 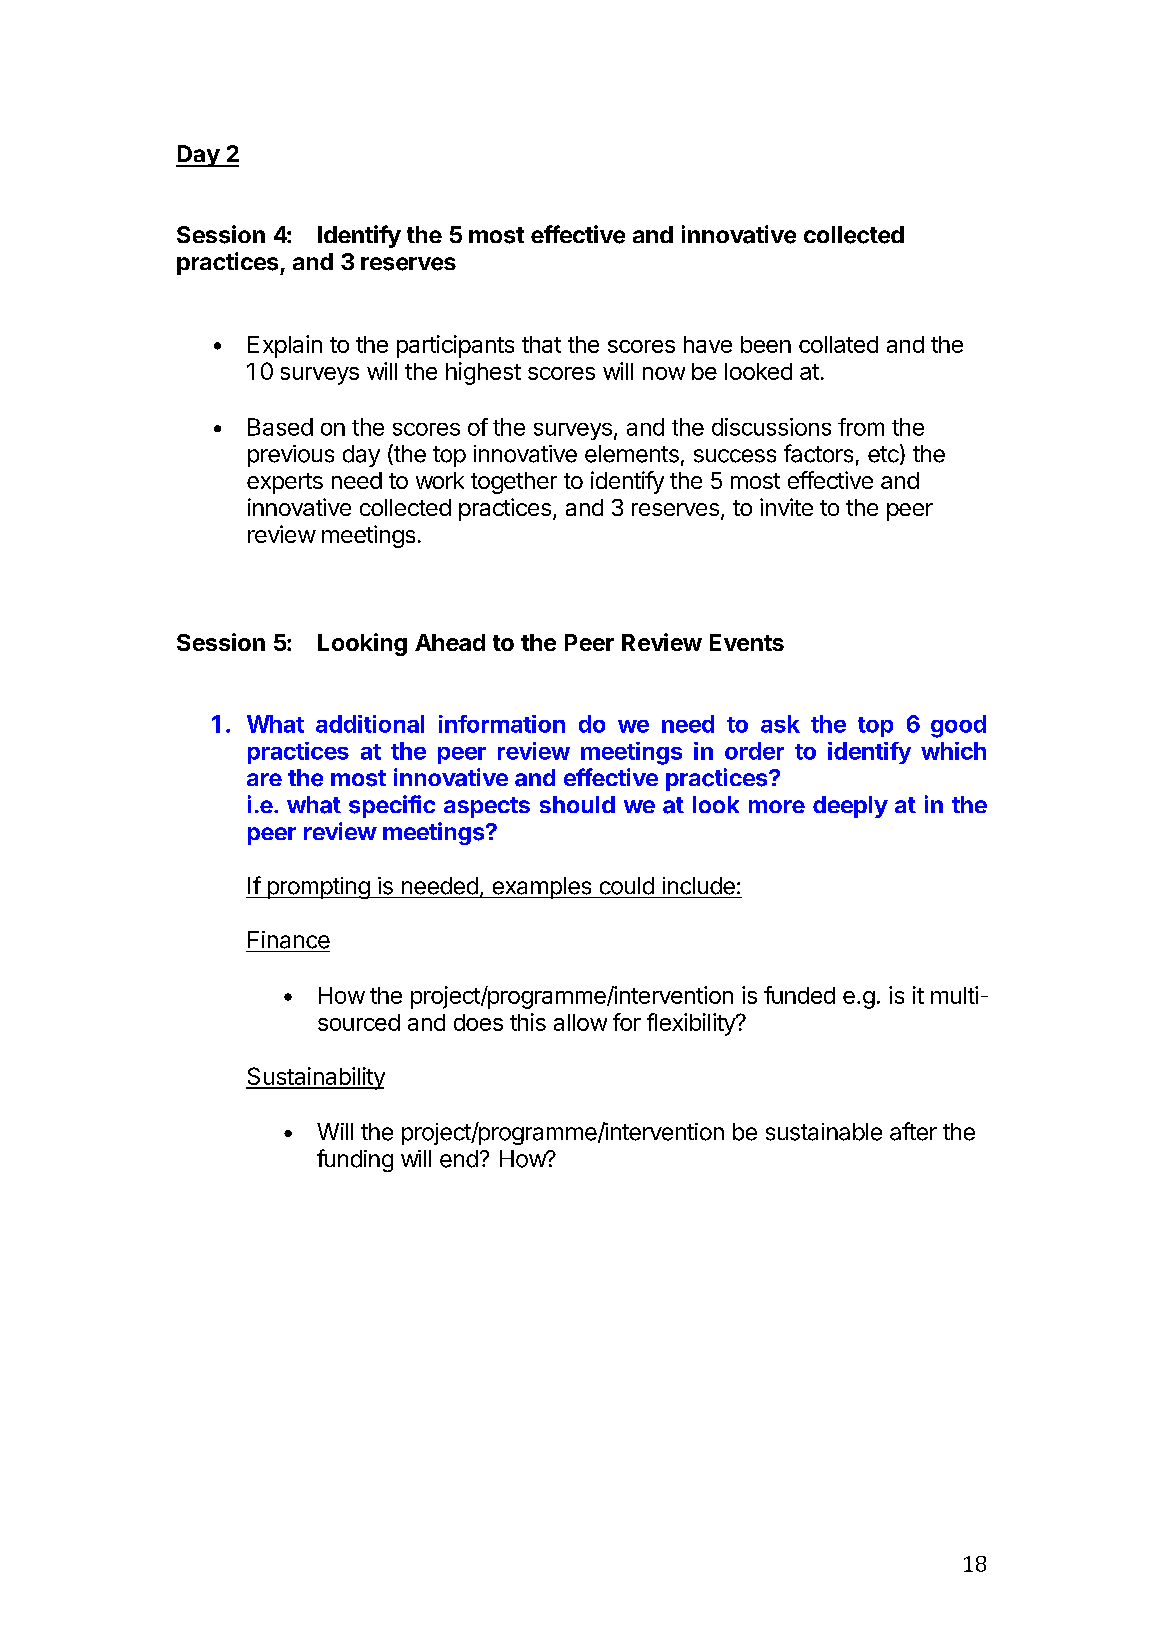 I want to click on now, so click(x=664, y=373).
